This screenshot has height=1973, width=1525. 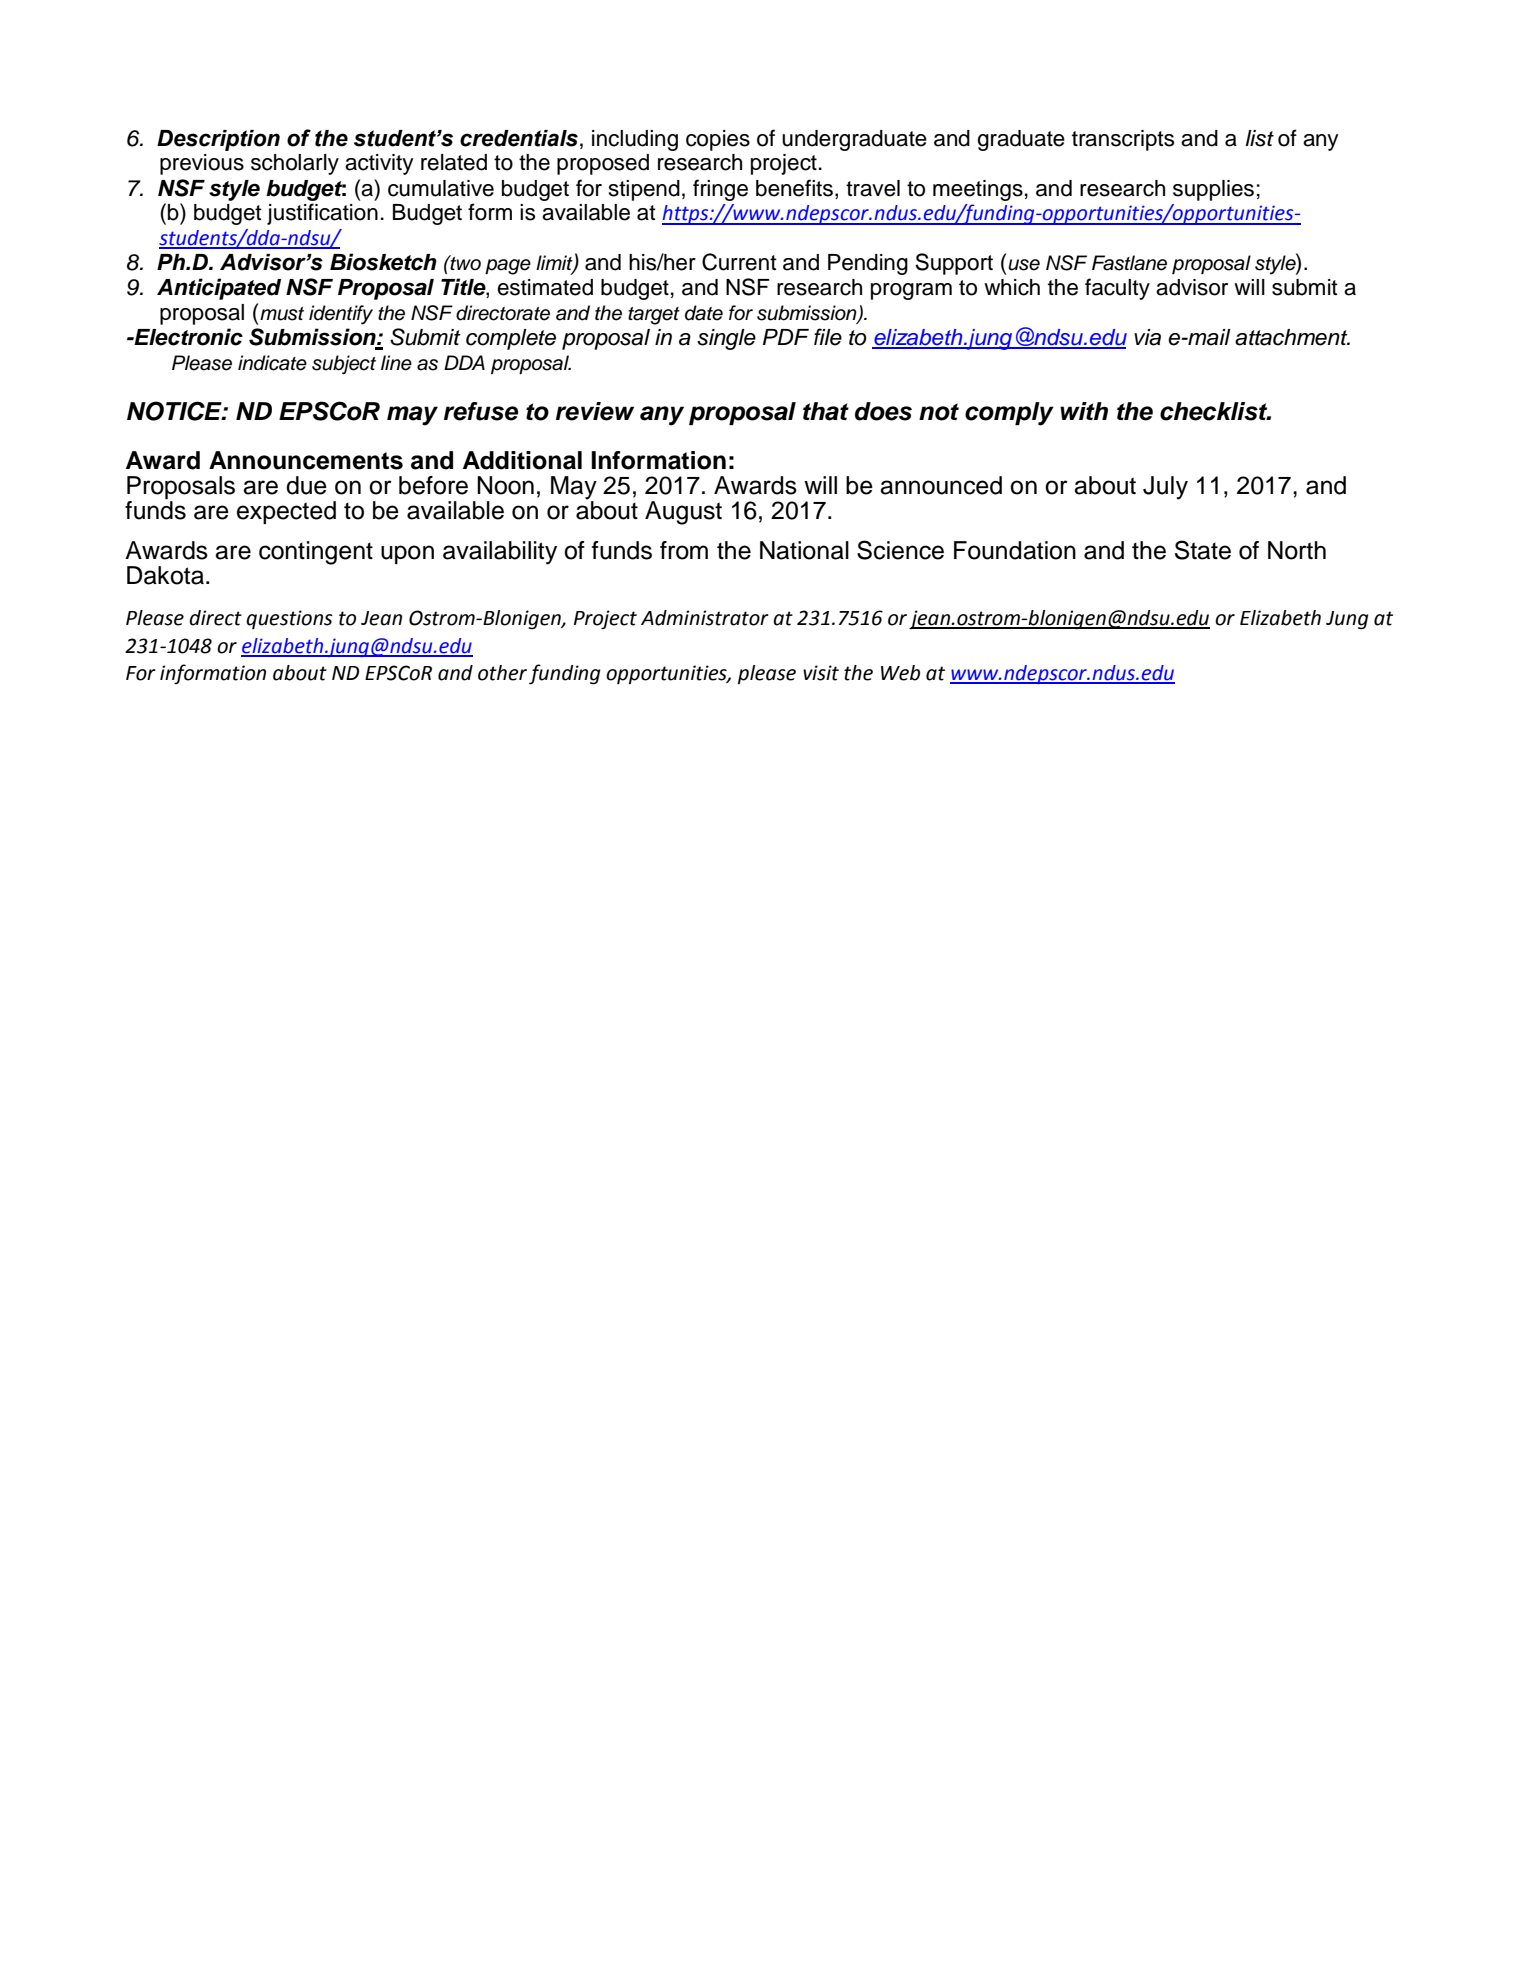 I want to click on transcripts, so click(x=1123, y=140).
